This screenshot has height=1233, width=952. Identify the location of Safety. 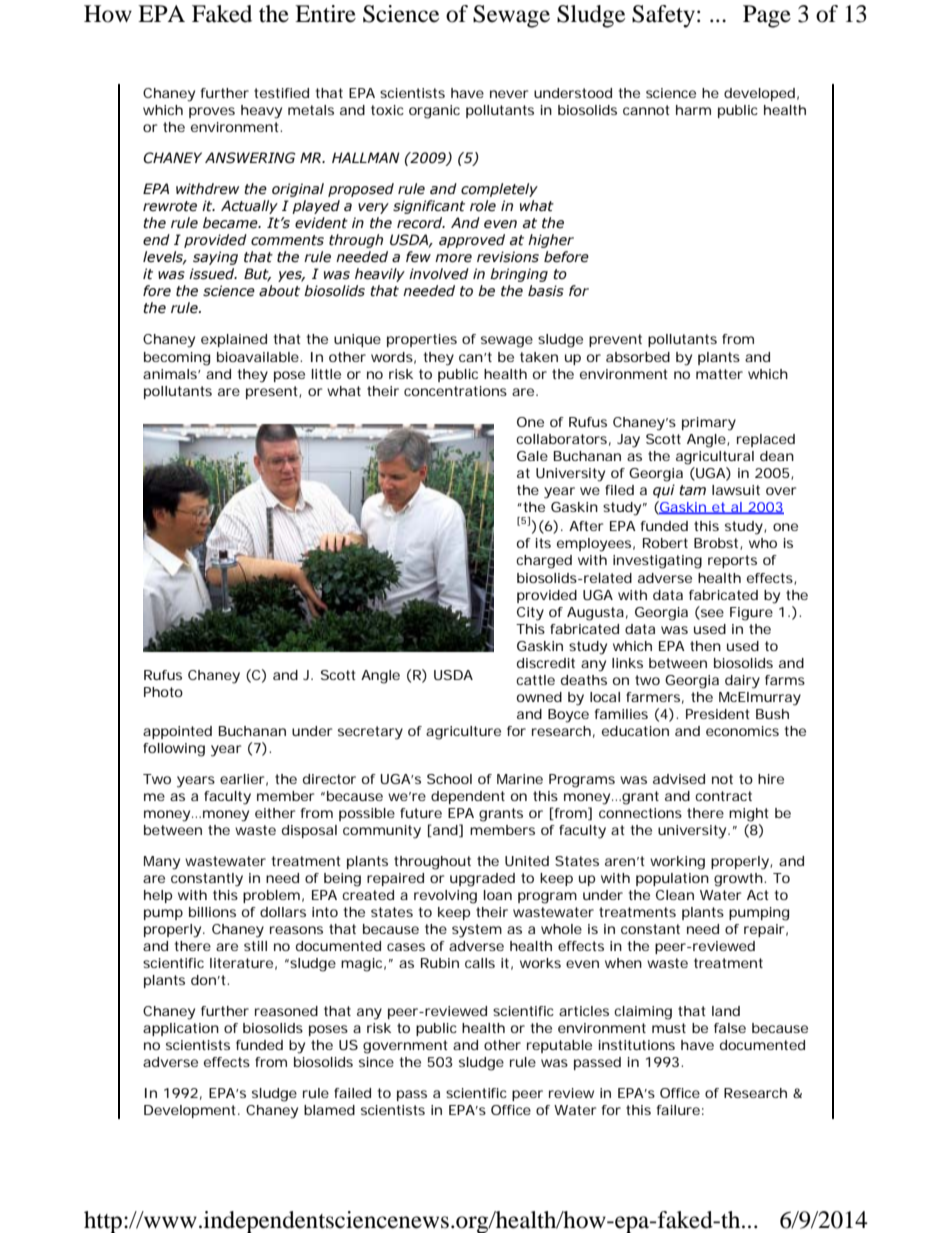
(663, 16).
